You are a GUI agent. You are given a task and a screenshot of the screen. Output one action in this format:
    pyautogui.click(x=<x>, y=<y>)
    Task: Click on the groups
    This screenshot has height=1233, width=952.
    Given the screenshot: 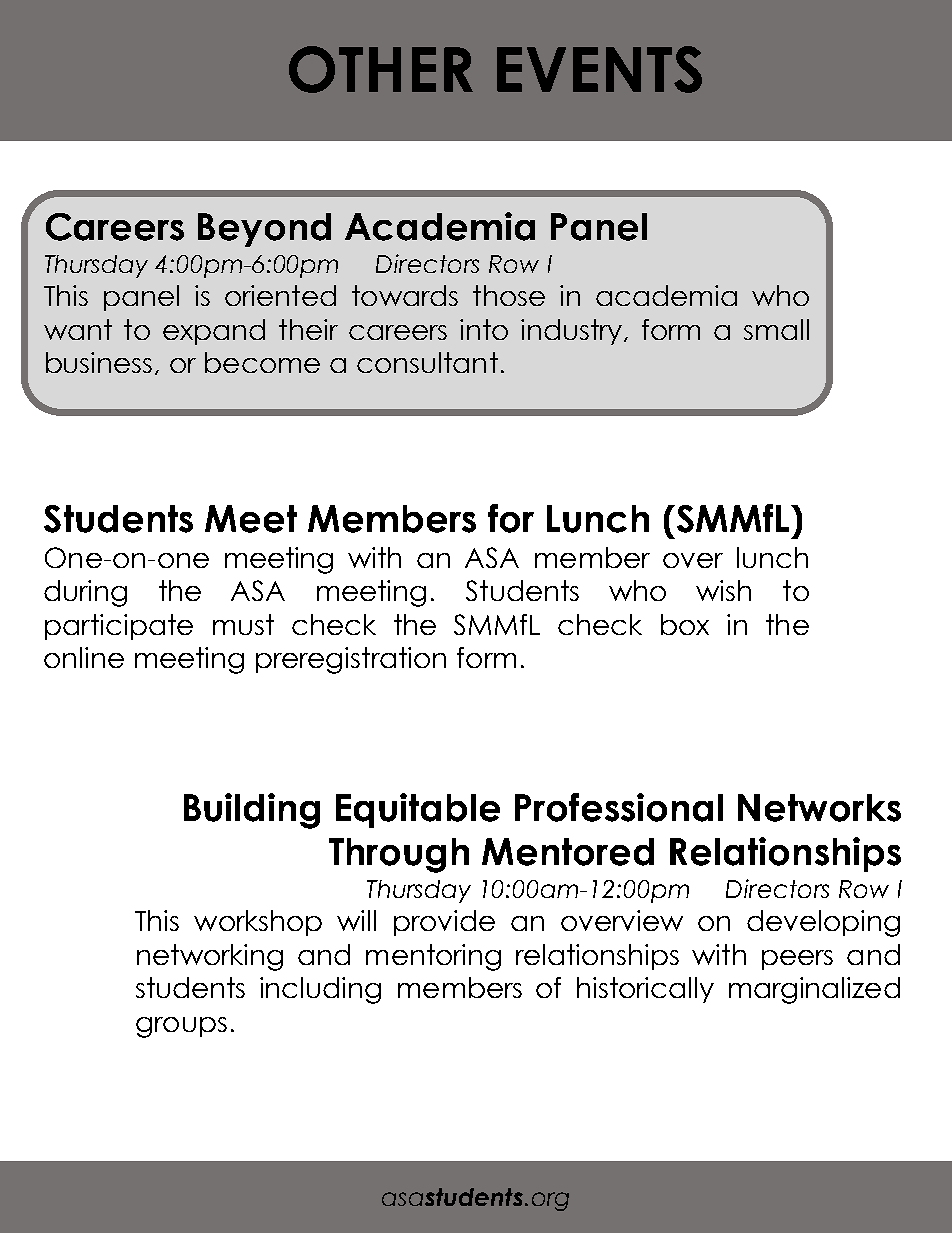 What is the action you would take?
    pyautogui.click(x=181, y=1027)
